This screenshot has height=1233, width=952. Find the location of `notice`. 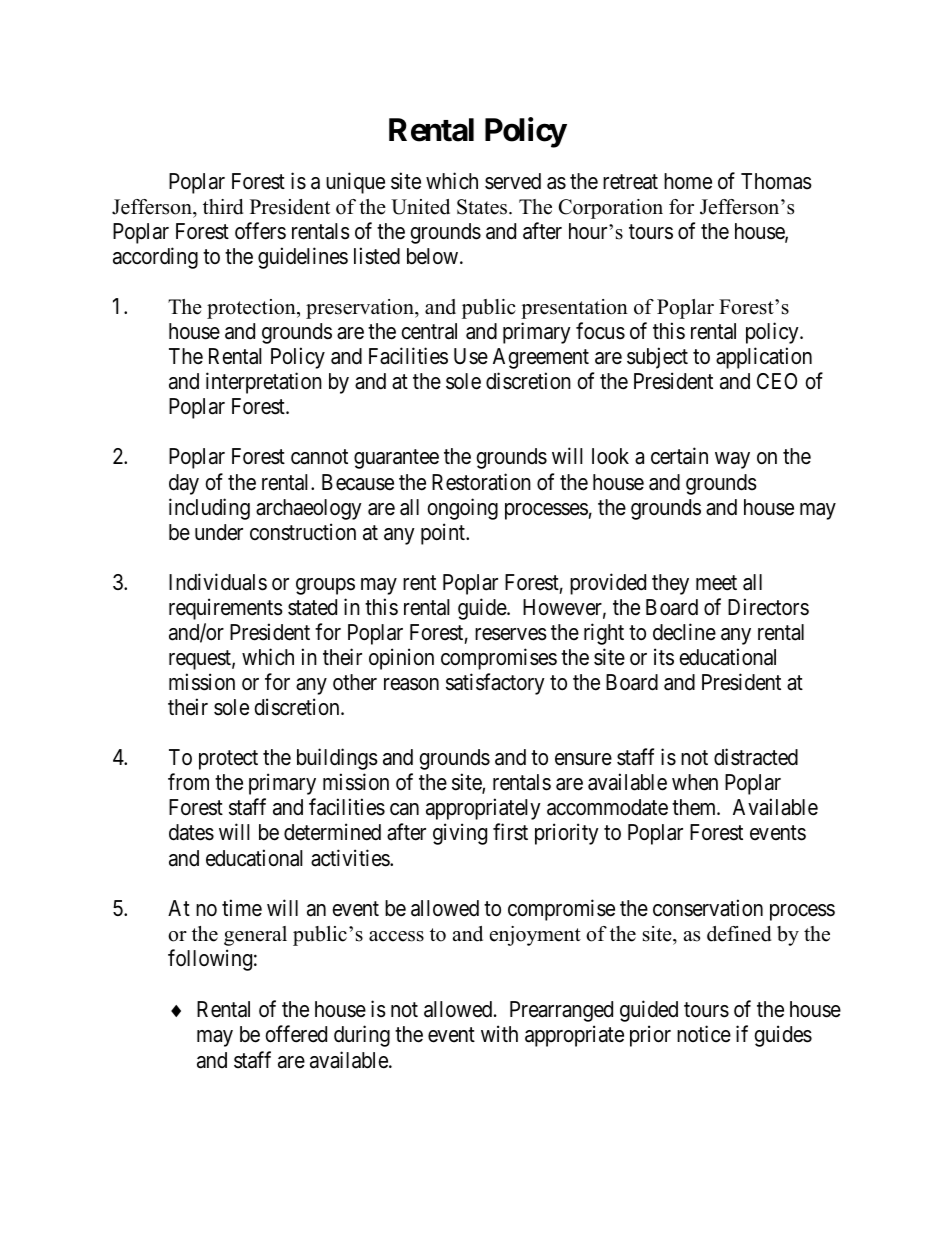

notice is located at coordinates (704, 1034).
